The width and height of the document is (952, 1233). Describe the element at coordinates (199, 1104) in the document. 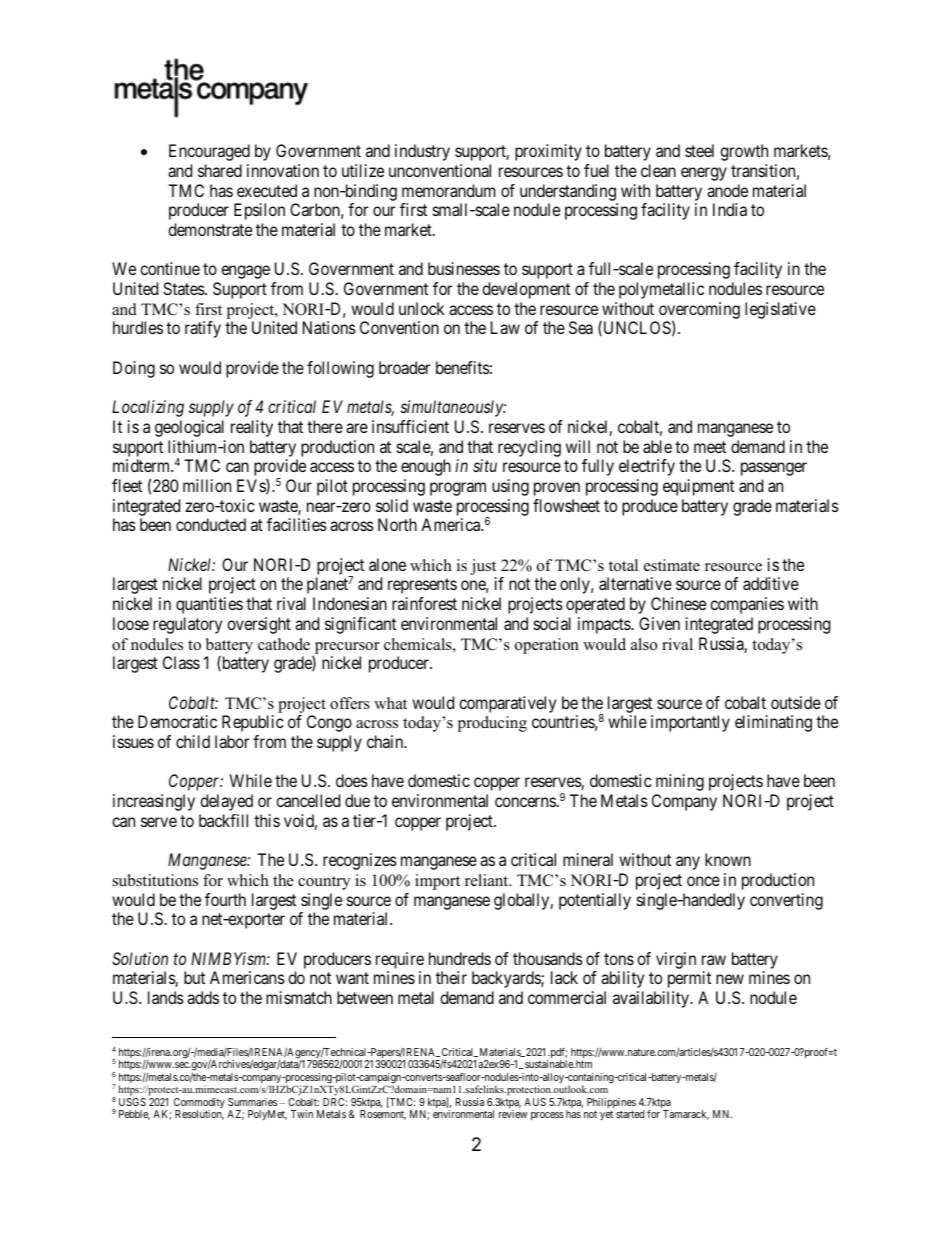

I see `Commodity` at that location.
